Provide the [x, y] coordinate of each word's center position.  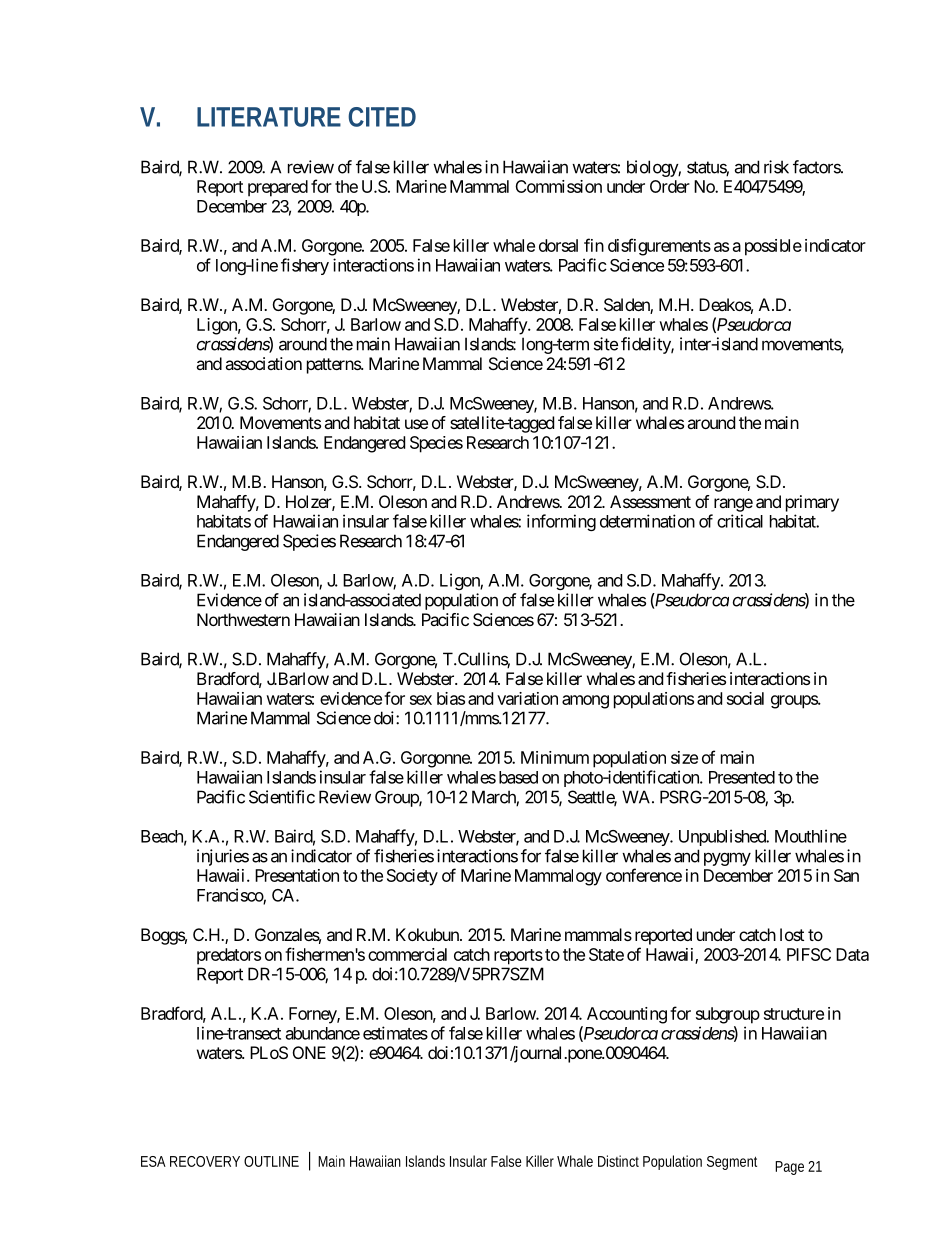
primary [812, 503]
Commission [558, 186]
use [416, 424]
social [745, 698]
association [263, 363]
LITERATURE [269, 117]
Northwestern [243, 619]
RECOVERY [205, 1161]
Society [412, 877]
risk [776, 167]
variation [527, 698]
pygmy [727, 859]
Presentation [297, 875]
